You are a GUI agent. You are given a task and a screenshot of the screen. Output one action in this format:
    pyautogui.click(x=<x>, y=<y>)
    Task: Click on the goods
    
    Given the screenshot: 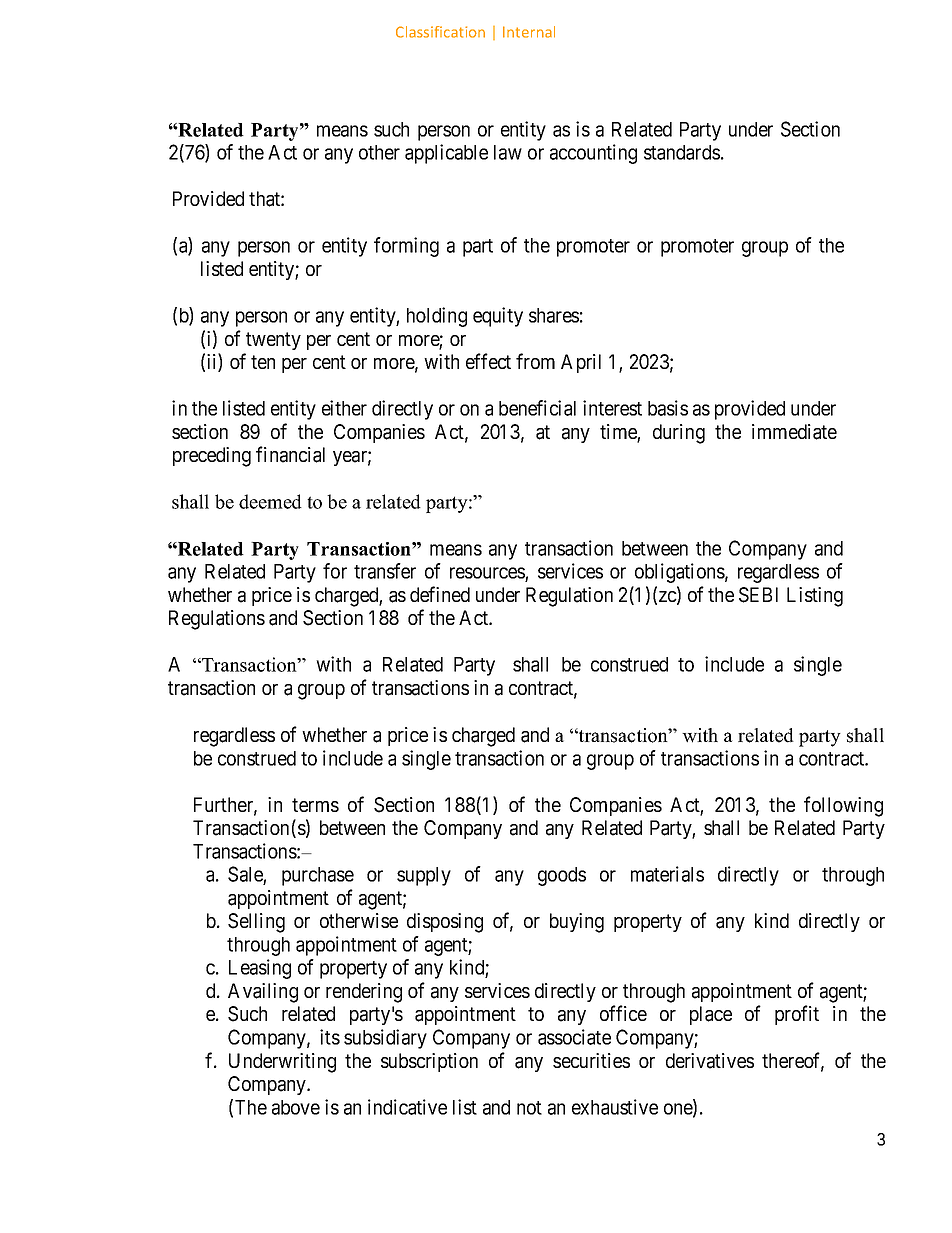 What is the action you would take?
    pyautogui.click(x=562, y=876)
